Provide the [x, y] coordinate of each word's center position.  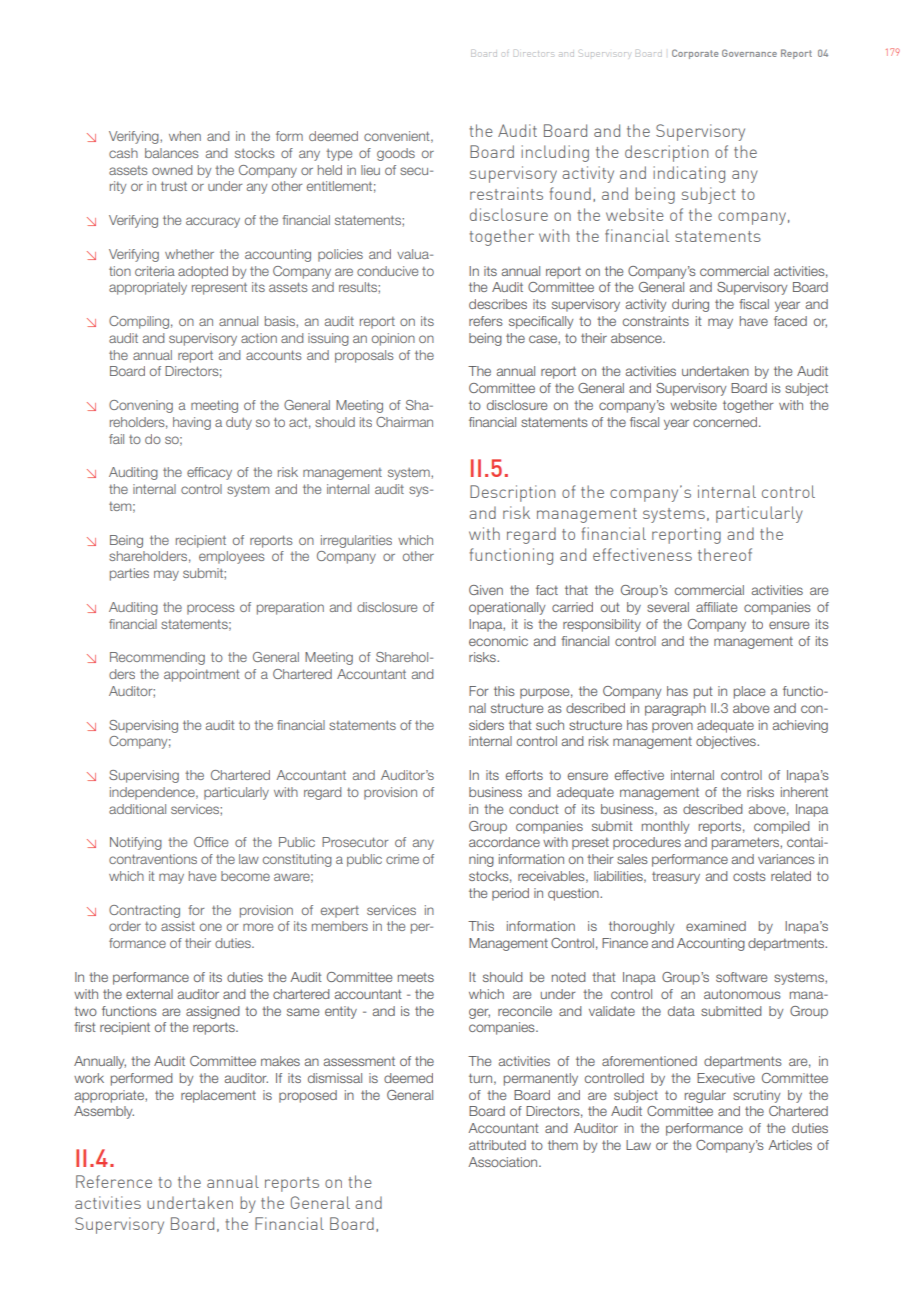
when [185, 136]
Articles [790, 1145]
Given [486, 590]
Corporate [695, 54]
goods [396, 154]
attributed [497, 1145]
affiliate [716, 607]
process [210, 609]
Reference [114, 1181]
